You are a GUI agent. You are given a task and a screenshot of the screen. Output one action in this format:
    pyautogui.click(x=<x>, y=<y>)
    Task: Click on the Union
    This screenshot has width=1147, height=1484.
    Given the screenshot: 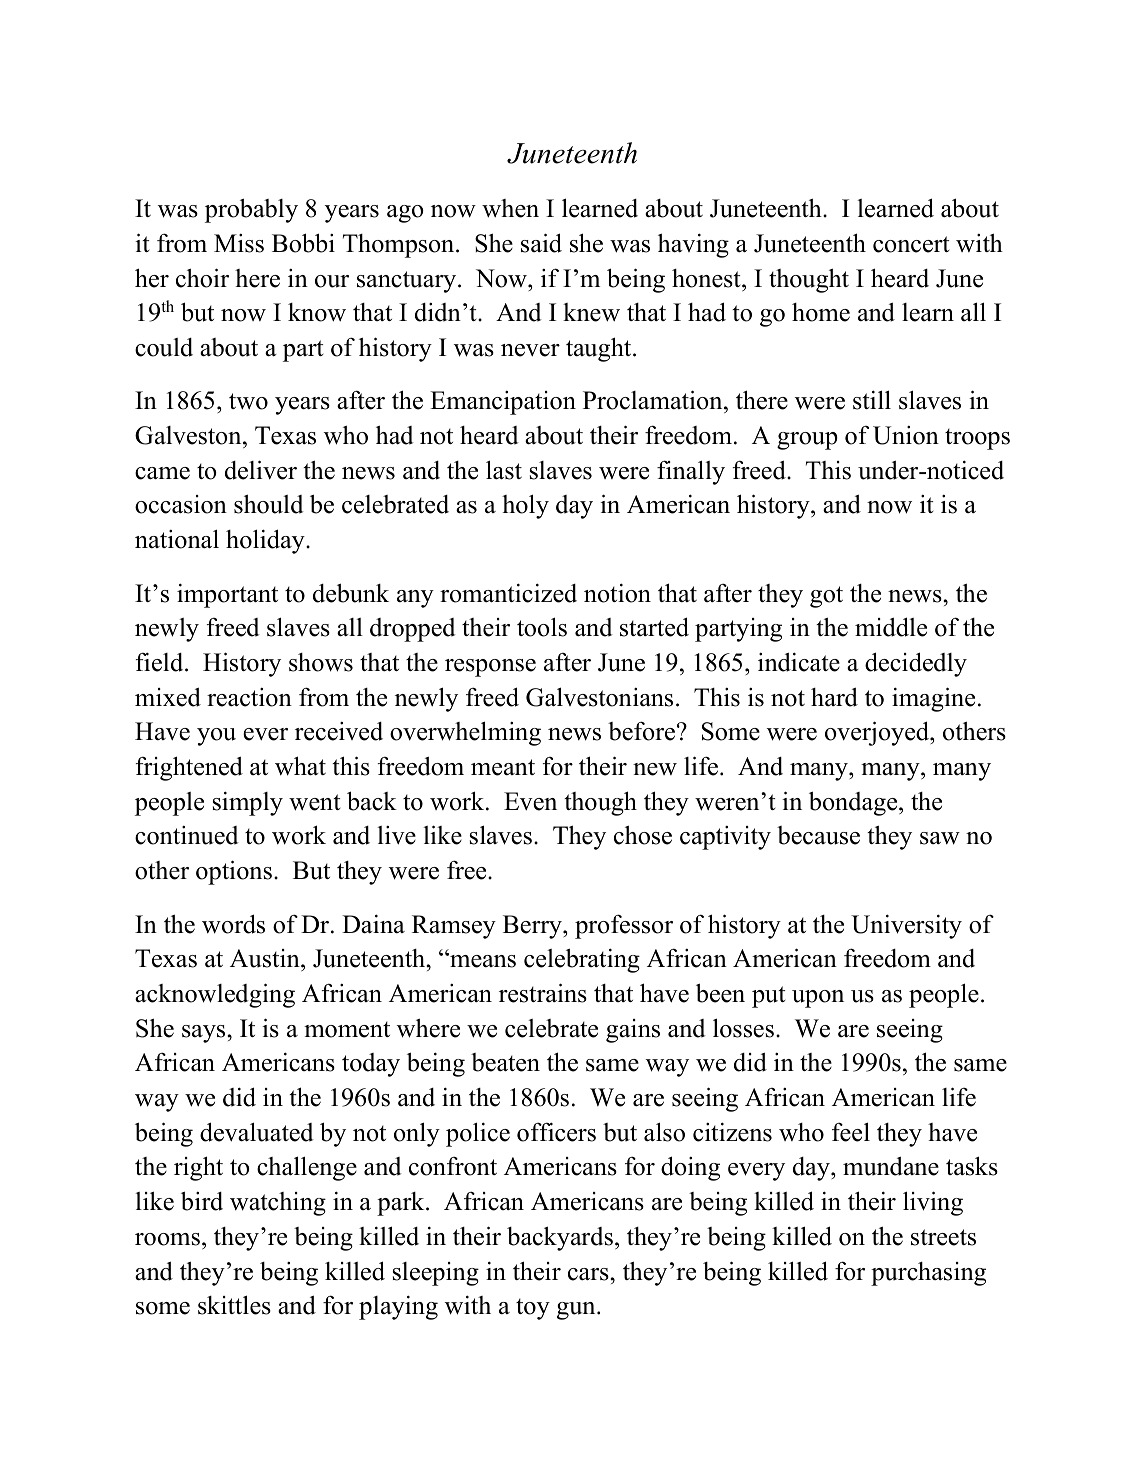 What is the action you would take?
    pyautogui.click(x=906, y=435)
